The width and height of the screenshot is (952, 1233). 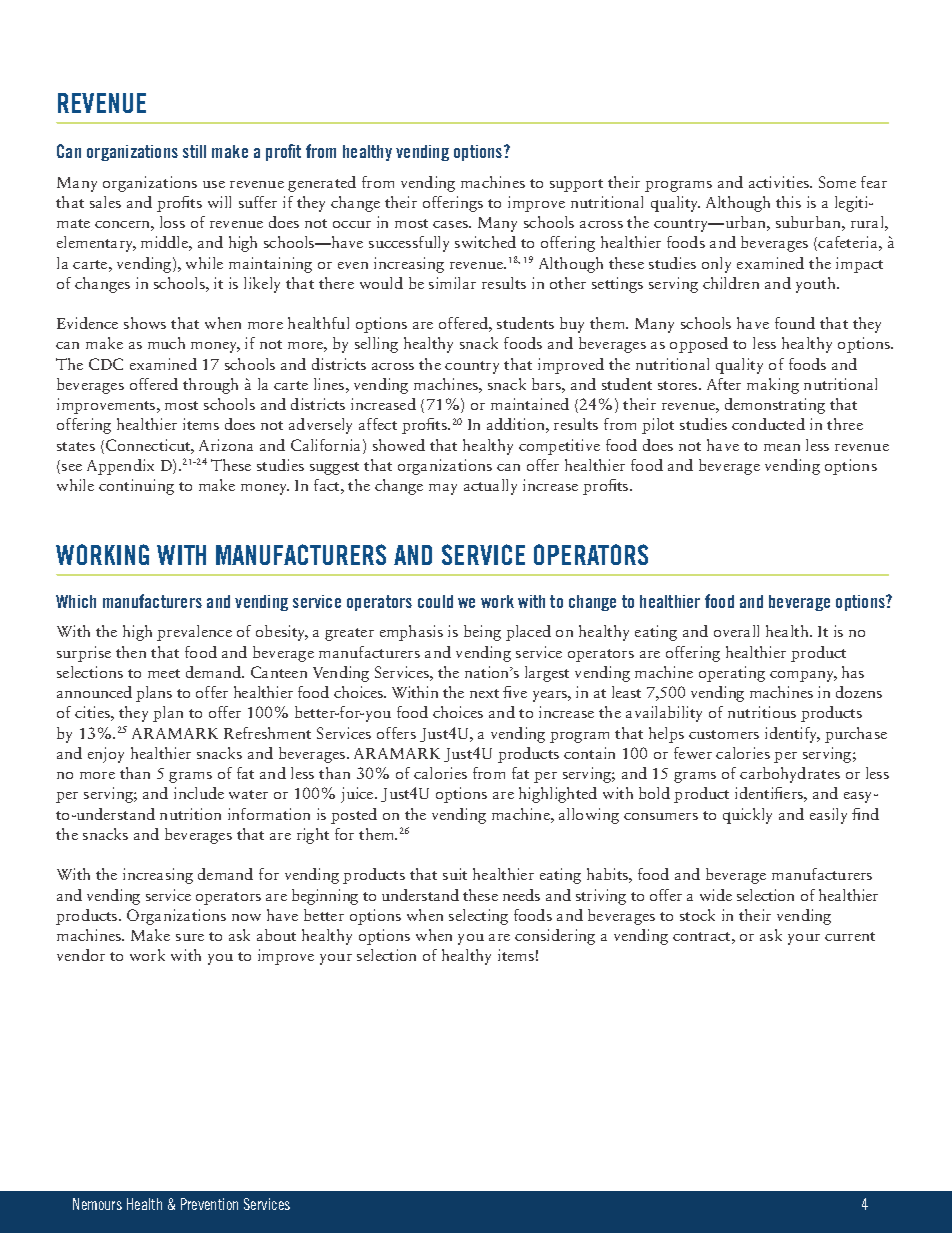 I want to click on support, so click(x=576, y=185).
